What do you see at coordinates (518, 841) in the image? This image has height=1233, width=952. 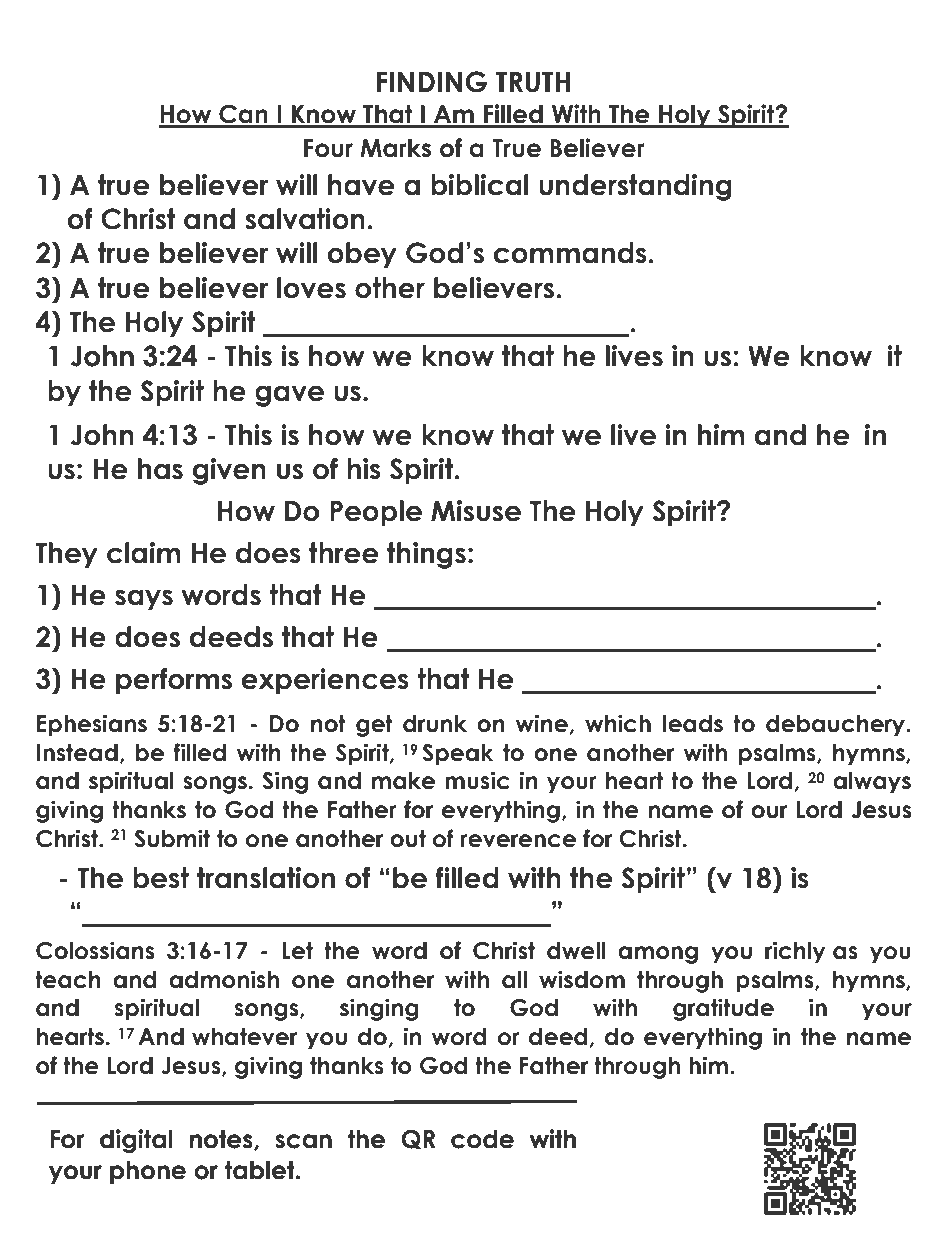 I see `reverence` at bounding box center [518, 841].
